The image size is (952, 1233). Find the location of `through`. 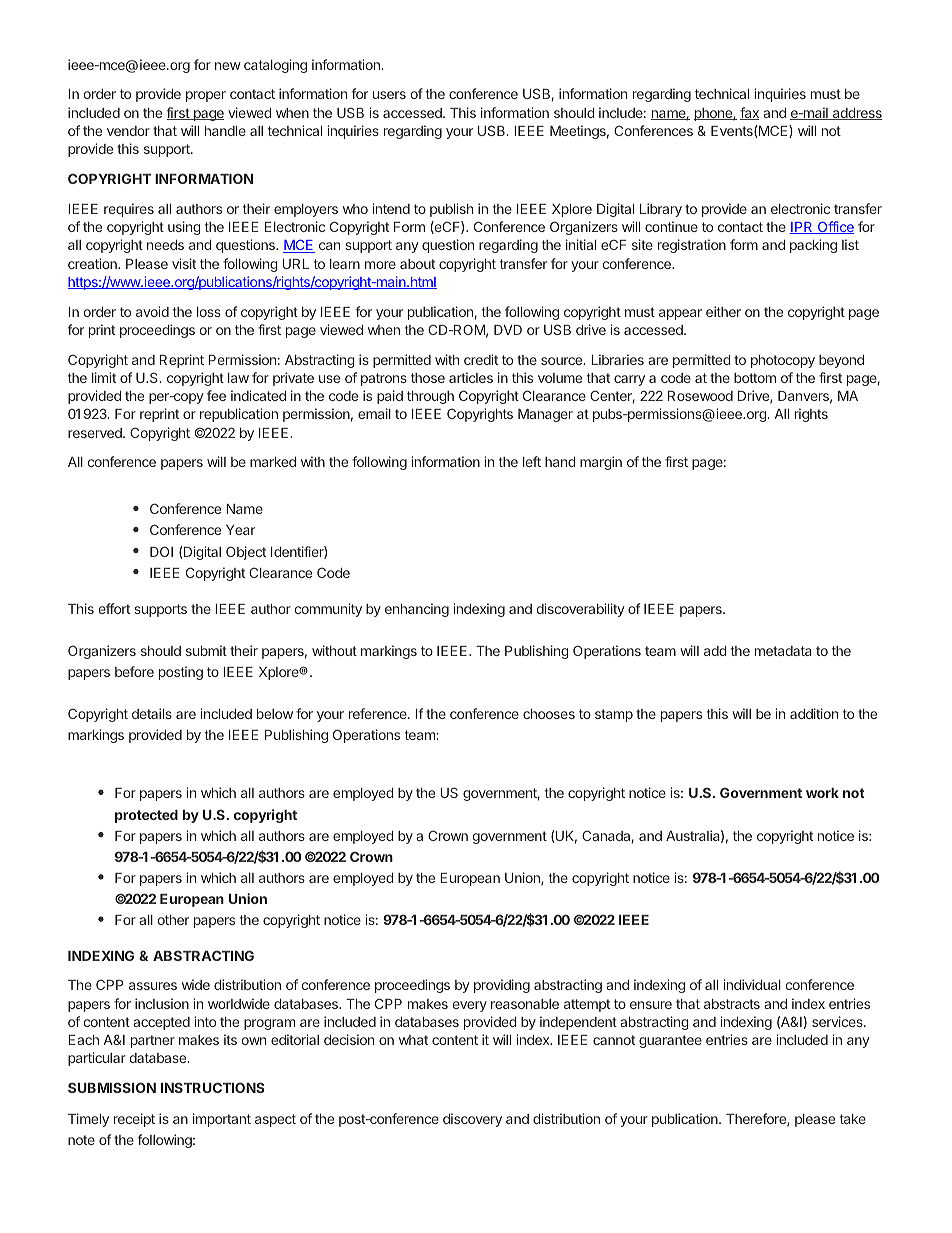

through is located at coordinates (430, 397).
